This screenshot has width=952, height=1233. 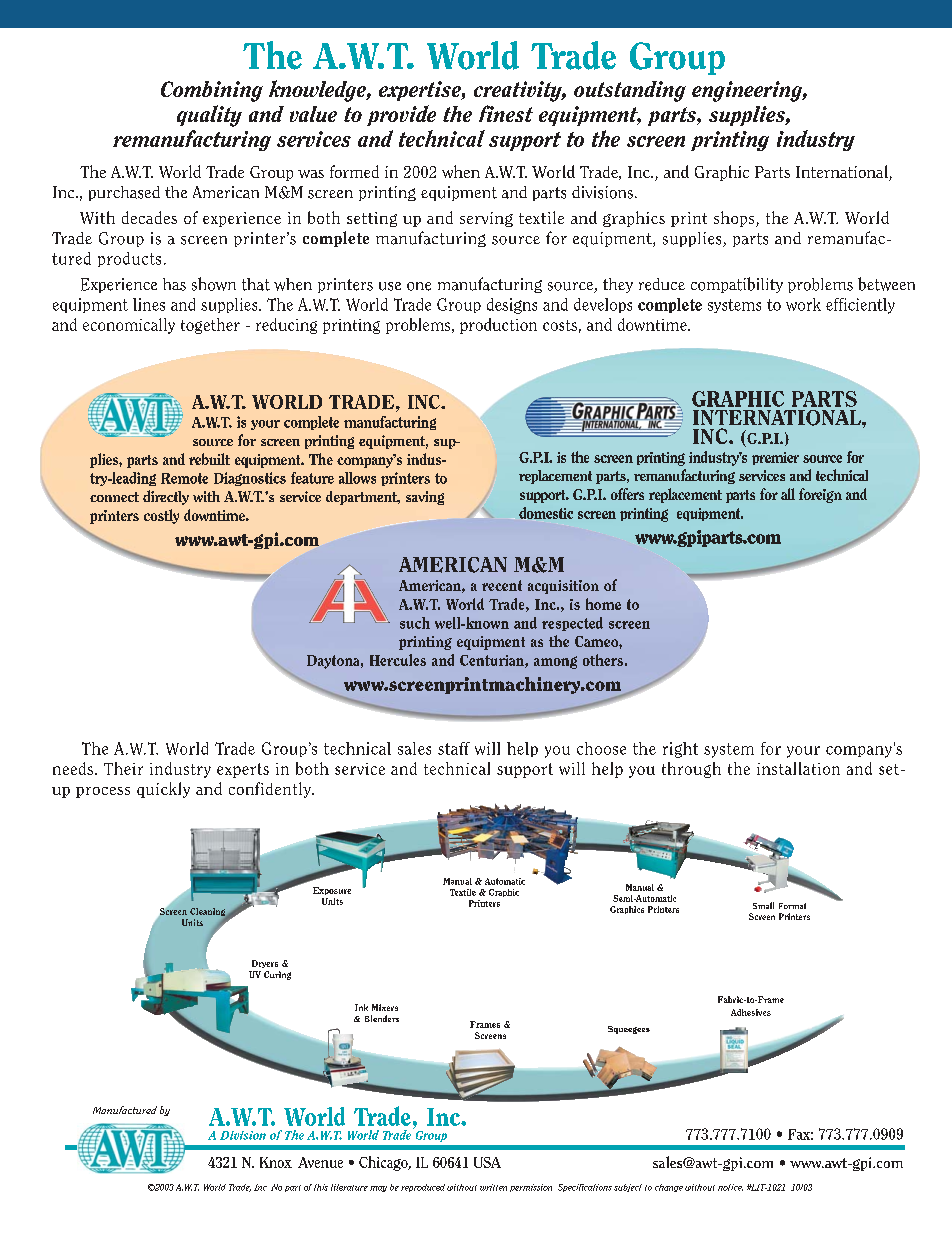 I want to click on Centurian, so click(x=493, y=661).
